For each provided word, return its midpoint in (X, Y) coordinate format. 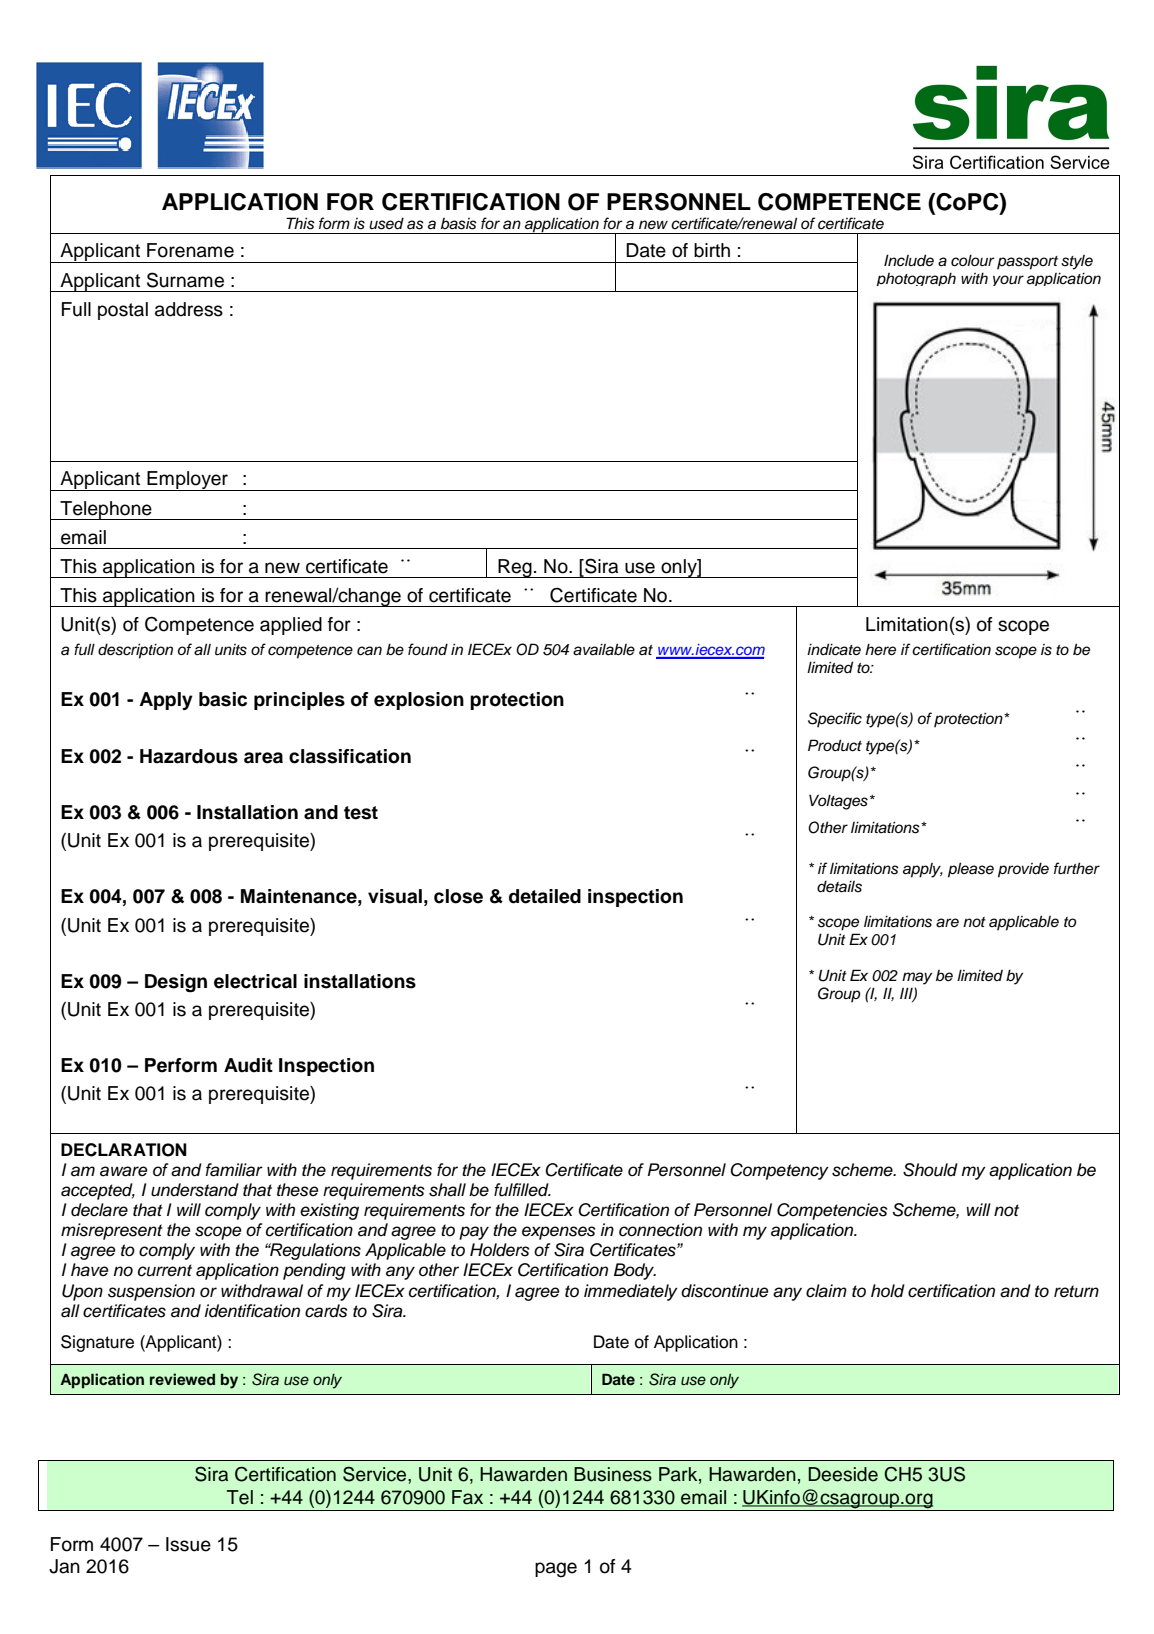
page (556, 1570)
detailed (545, 896)
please (971, 870)
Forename (190, 250)
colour (972, 261)
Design (176, 983)
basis (459, 224)
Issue (188, 1544)
